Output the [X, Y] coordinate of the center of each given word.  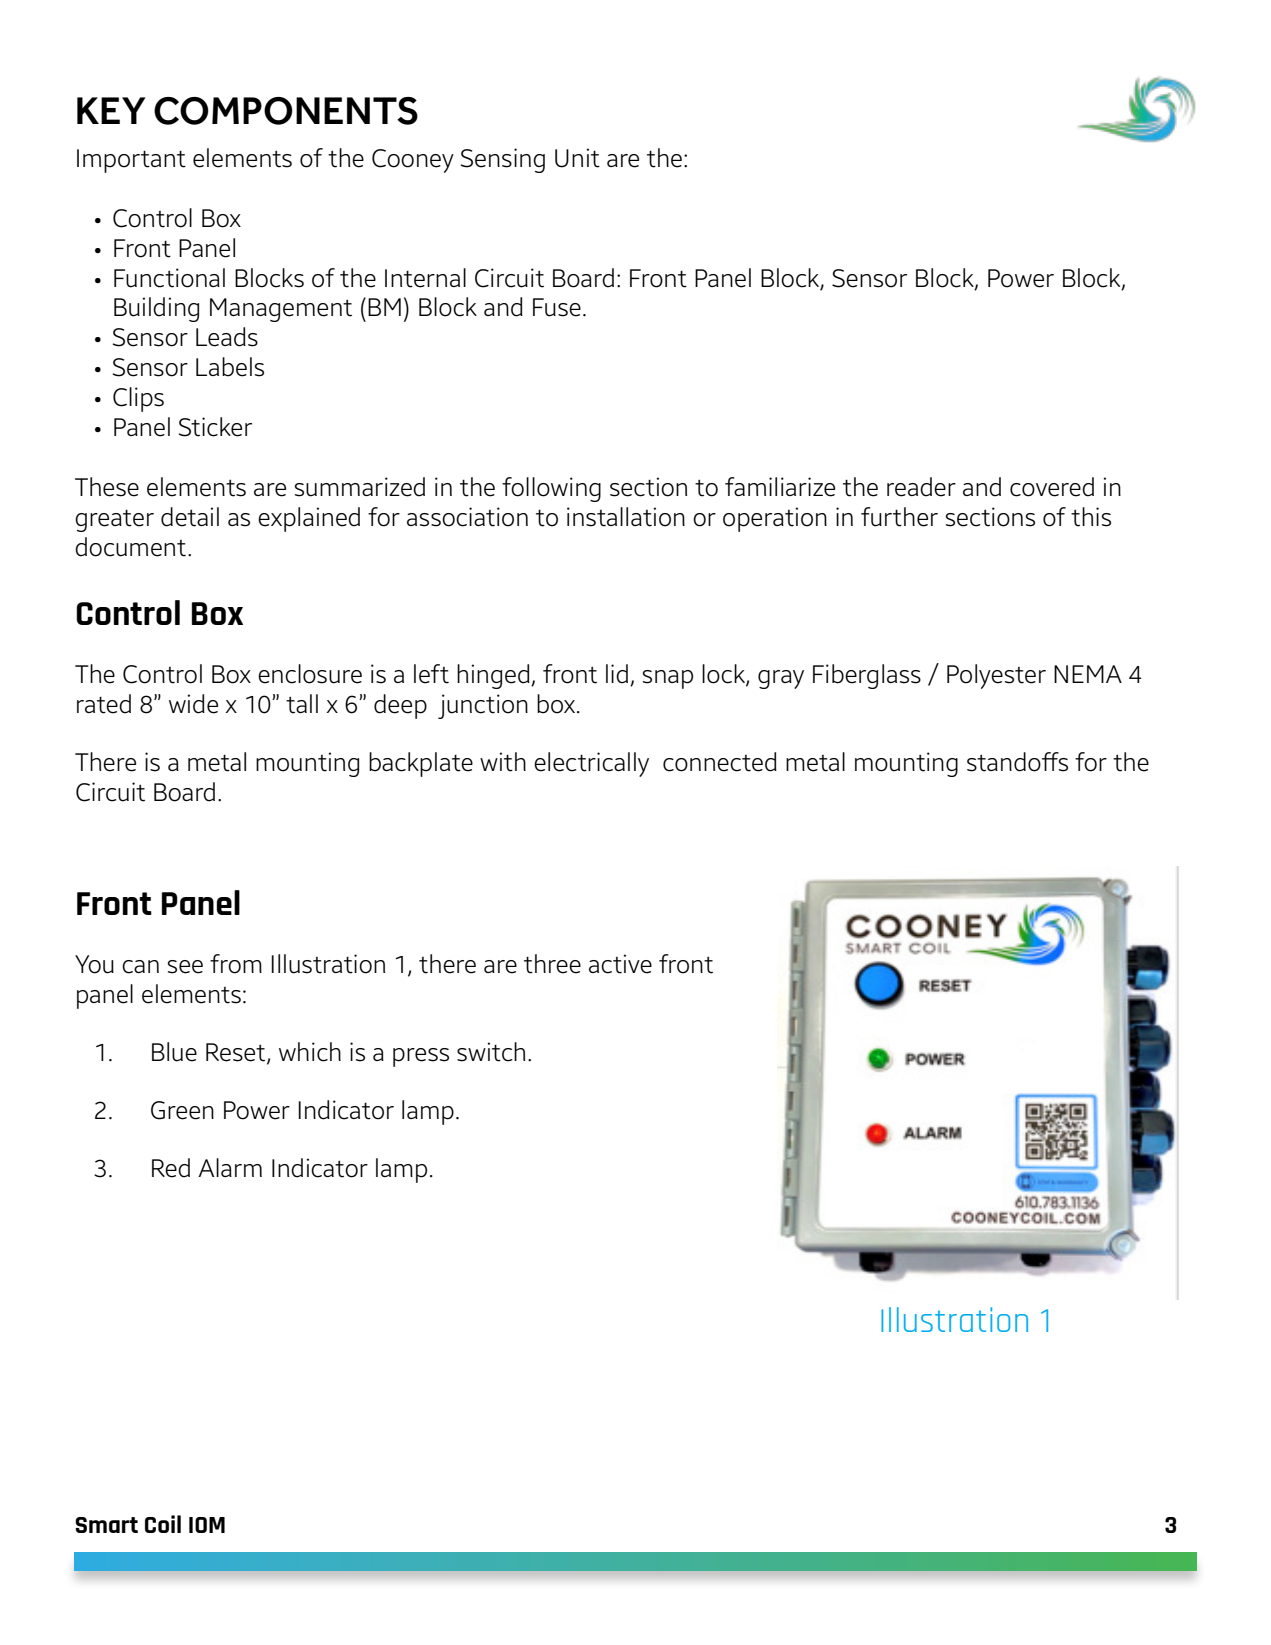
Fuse [557, 307]
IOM [207, 1525]
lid [617, 674]
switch [491, 1052]
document [130, 547]
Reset [237, 1053]
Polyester [996, 676]
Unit [577, 158]
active [620, 964]
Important [131, 161]
